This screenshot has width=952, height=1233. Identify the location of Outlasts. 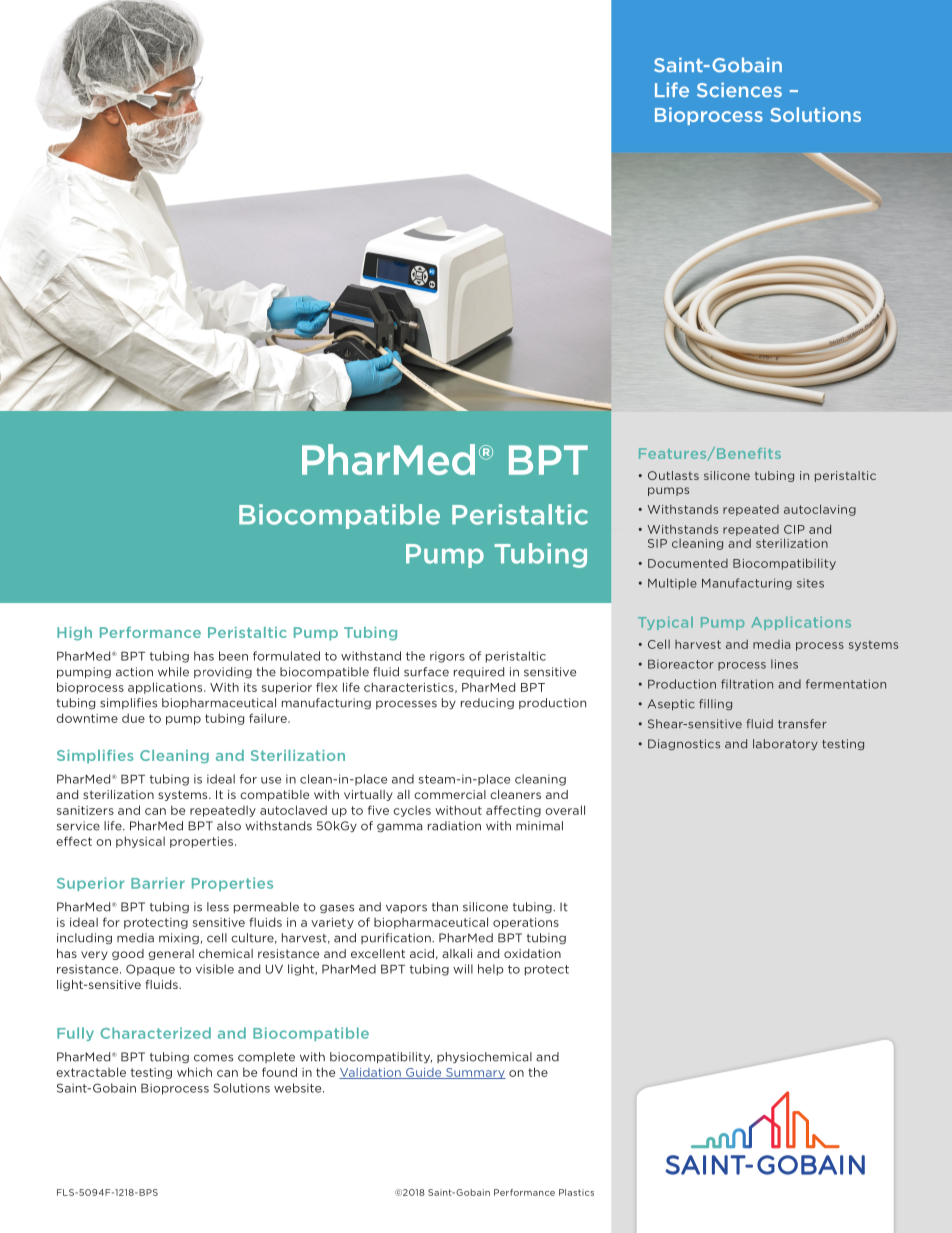
(673, 475).
